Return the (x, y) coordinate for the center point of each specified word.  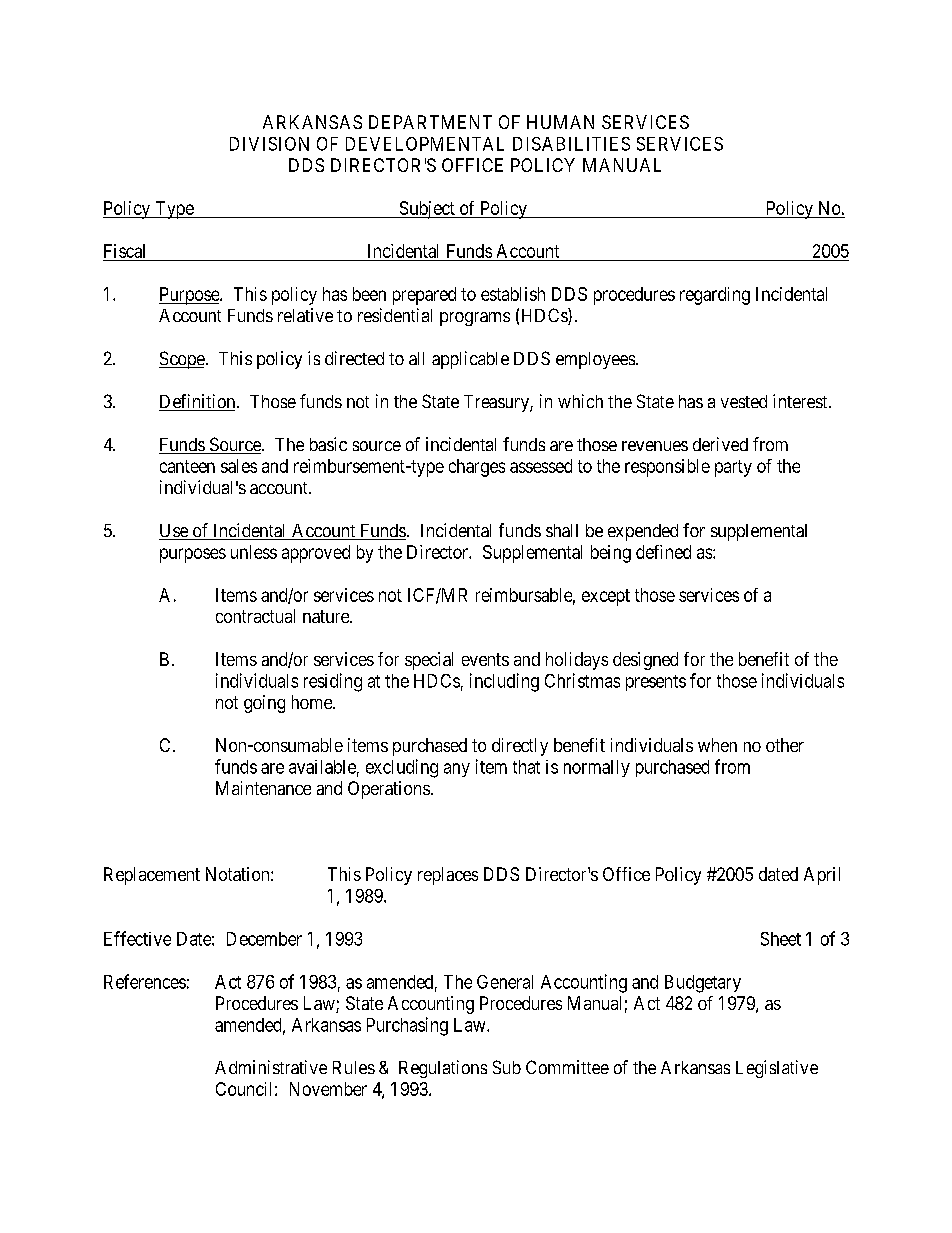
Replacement (152, 876)
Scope (182, 360)
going (264, 704)
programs (475, 319)
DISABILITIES (571, 144)
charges (477, 468)
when (717, 745)
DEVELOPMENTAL (425, 144)
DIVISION (269, 144)
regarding (715, 296)
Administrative (271, 1067)
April (822, 876)
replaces (448, 876)
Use (174, 532)
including (504, 682)
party (733, 468)
